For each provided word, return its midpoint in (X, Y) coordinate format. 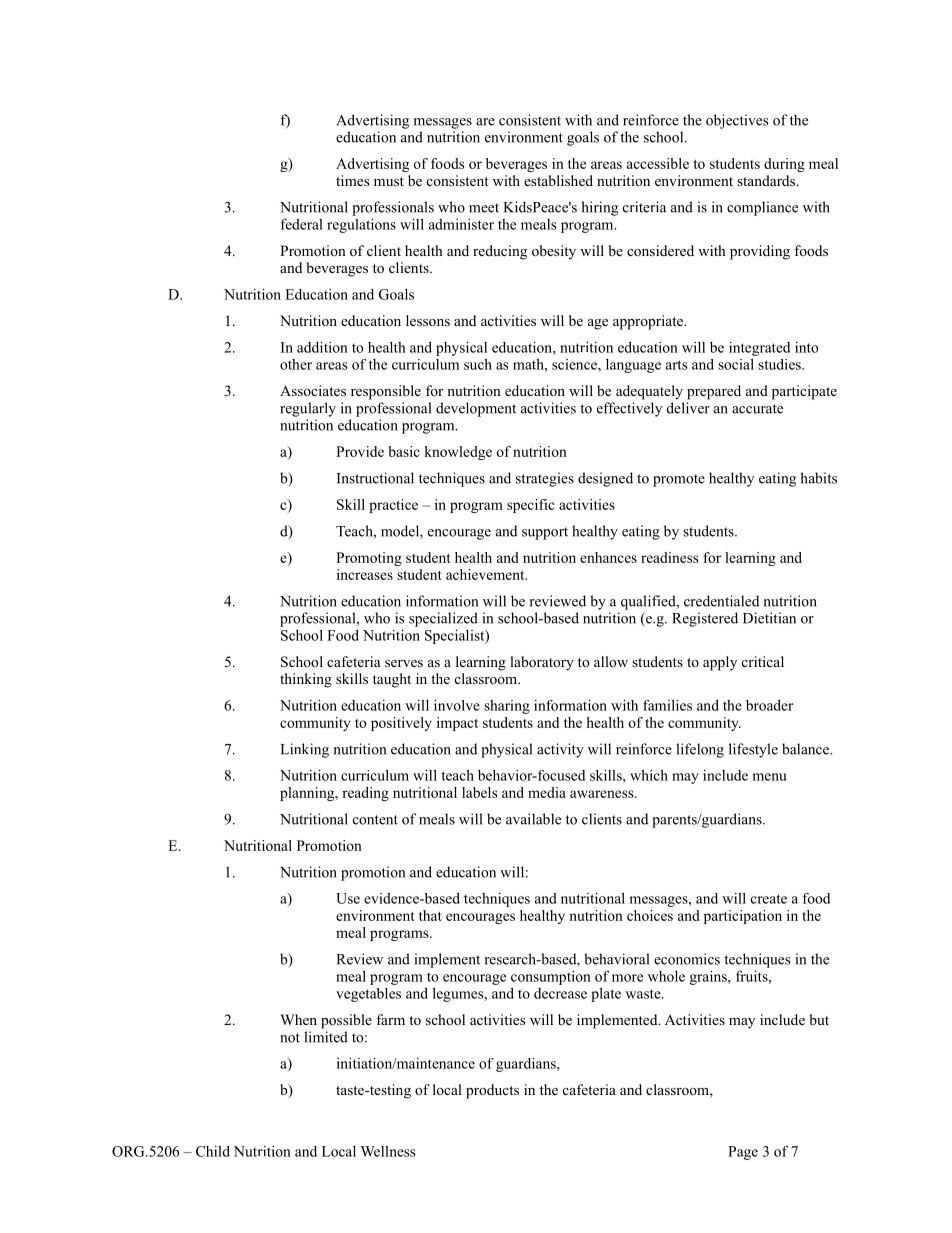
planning (308, 794)
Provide (360, 451)
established (558, 180)
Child (213, 1151)
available (533, 819)
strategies (545, 479)
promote (679, 480)
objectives (737, 121)
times (352, 180)
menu (769, 777)
